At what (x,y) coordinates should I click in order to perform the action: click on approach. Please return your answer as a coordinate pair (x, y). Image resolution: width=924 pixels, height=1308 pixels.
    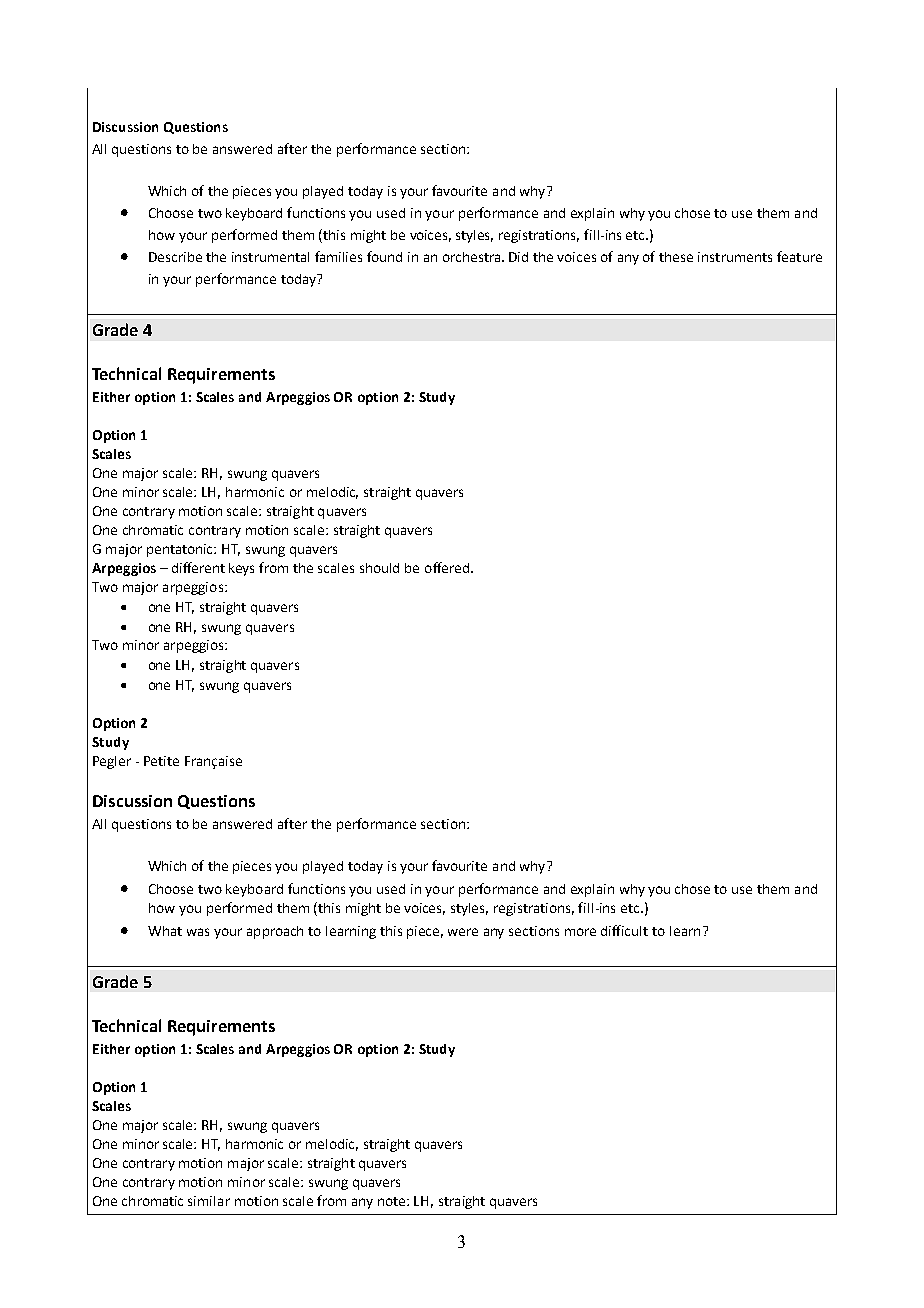
    Looking at the image, I should click on (275, 932).
